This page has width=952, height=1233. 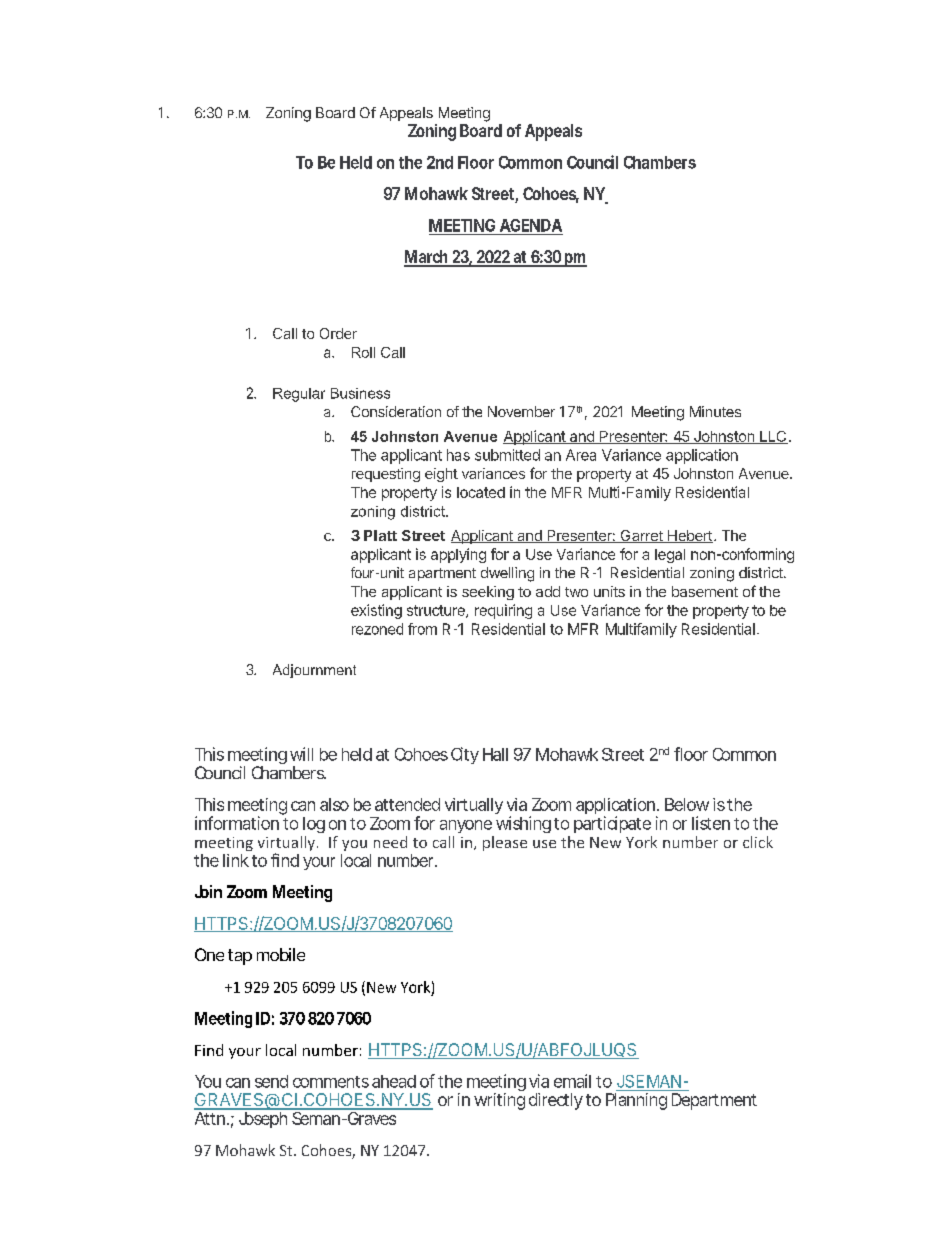 I want to click on writing, so click(x=499, y=1101).
